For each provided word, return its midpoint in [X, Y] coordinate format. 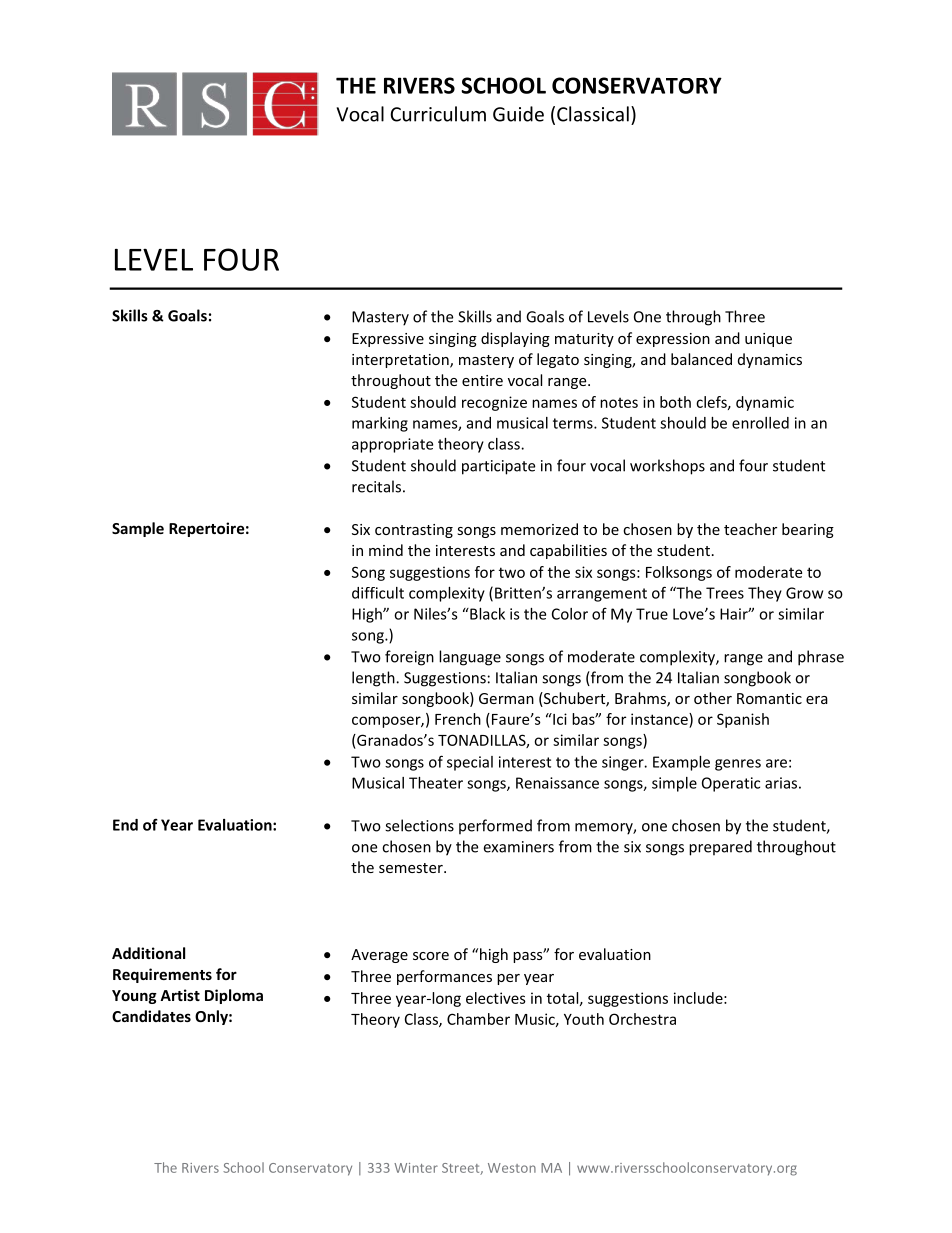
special [470, 763]
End [125, 825]
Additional [148, 953]
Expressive [388, 340]
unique [768, 340]
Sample [138, 529]
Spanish [743, 720]
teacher [750, 529]
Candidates [151, 1016]
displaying [515, 339]
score [431, 956]
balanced [701, 359]
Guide [518, 114]
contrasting [414, 531]
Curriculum [438, 114]
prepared [720, 848]
